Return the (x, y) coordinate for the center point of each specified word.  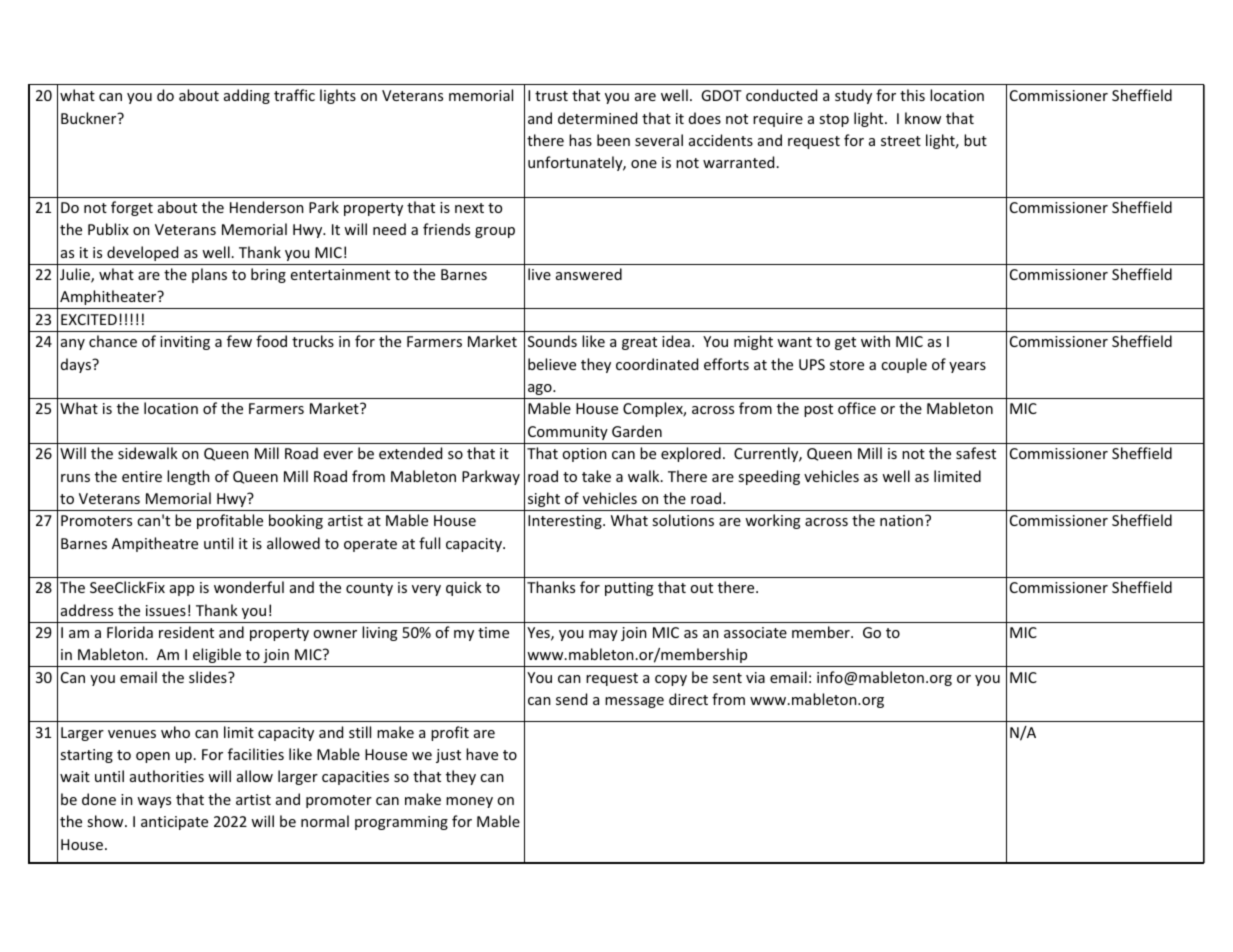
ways (154, 802)
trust (551, 96)
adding (247, 96)
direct (688, 699)
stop (834, 120)
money (469, 802)
